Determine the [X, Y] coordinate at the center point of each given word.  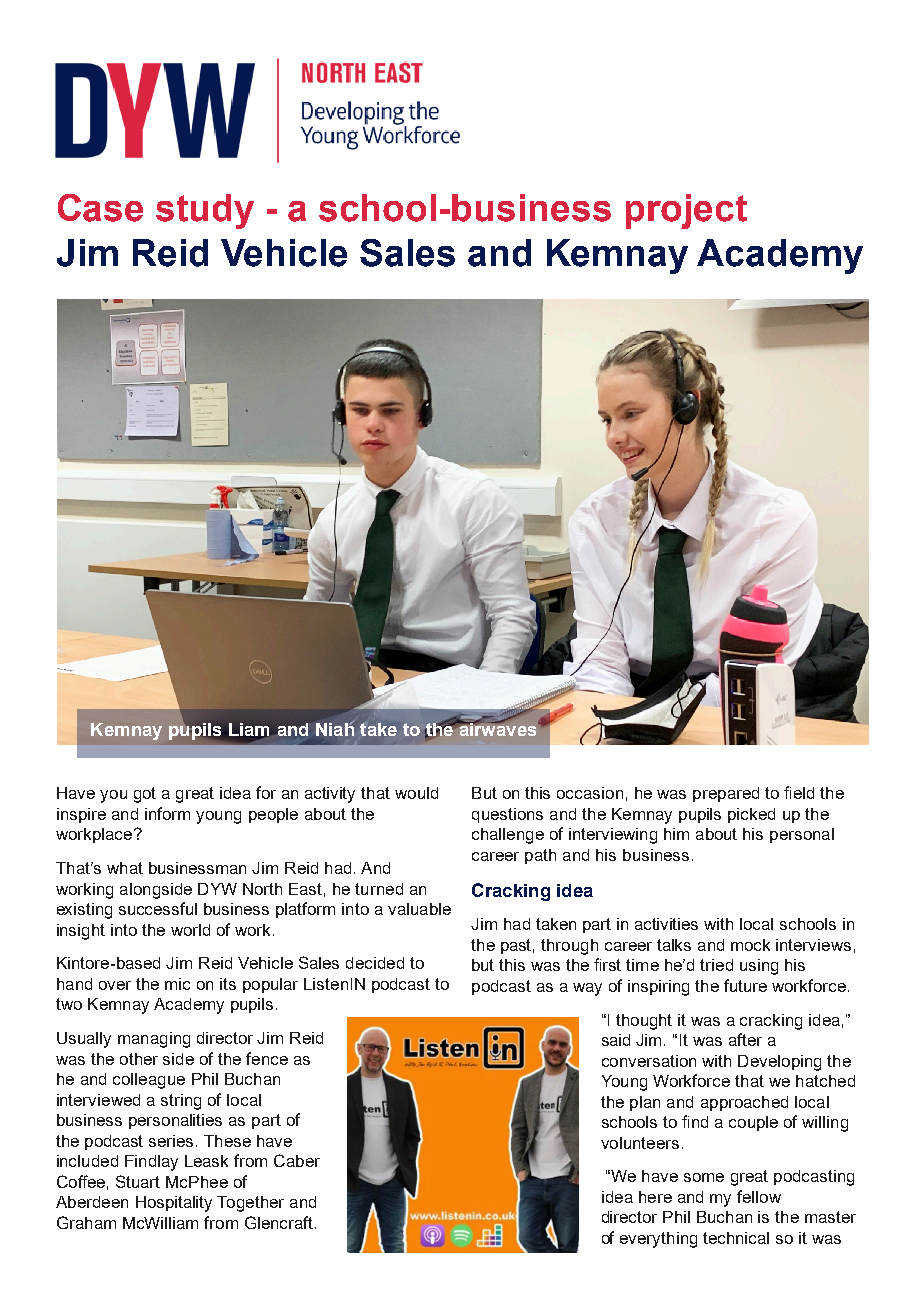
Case [100, 208]
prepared [726, 794]
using [759, 967]
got [145, 795]
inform [167, 813]
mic [177, 984]
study [205, 211]
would [416, 793]
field [799, 792]
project [686, 211]
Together [250, 1204]
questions [507, 815]
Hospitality [174, 1204]
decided [375, 963]
